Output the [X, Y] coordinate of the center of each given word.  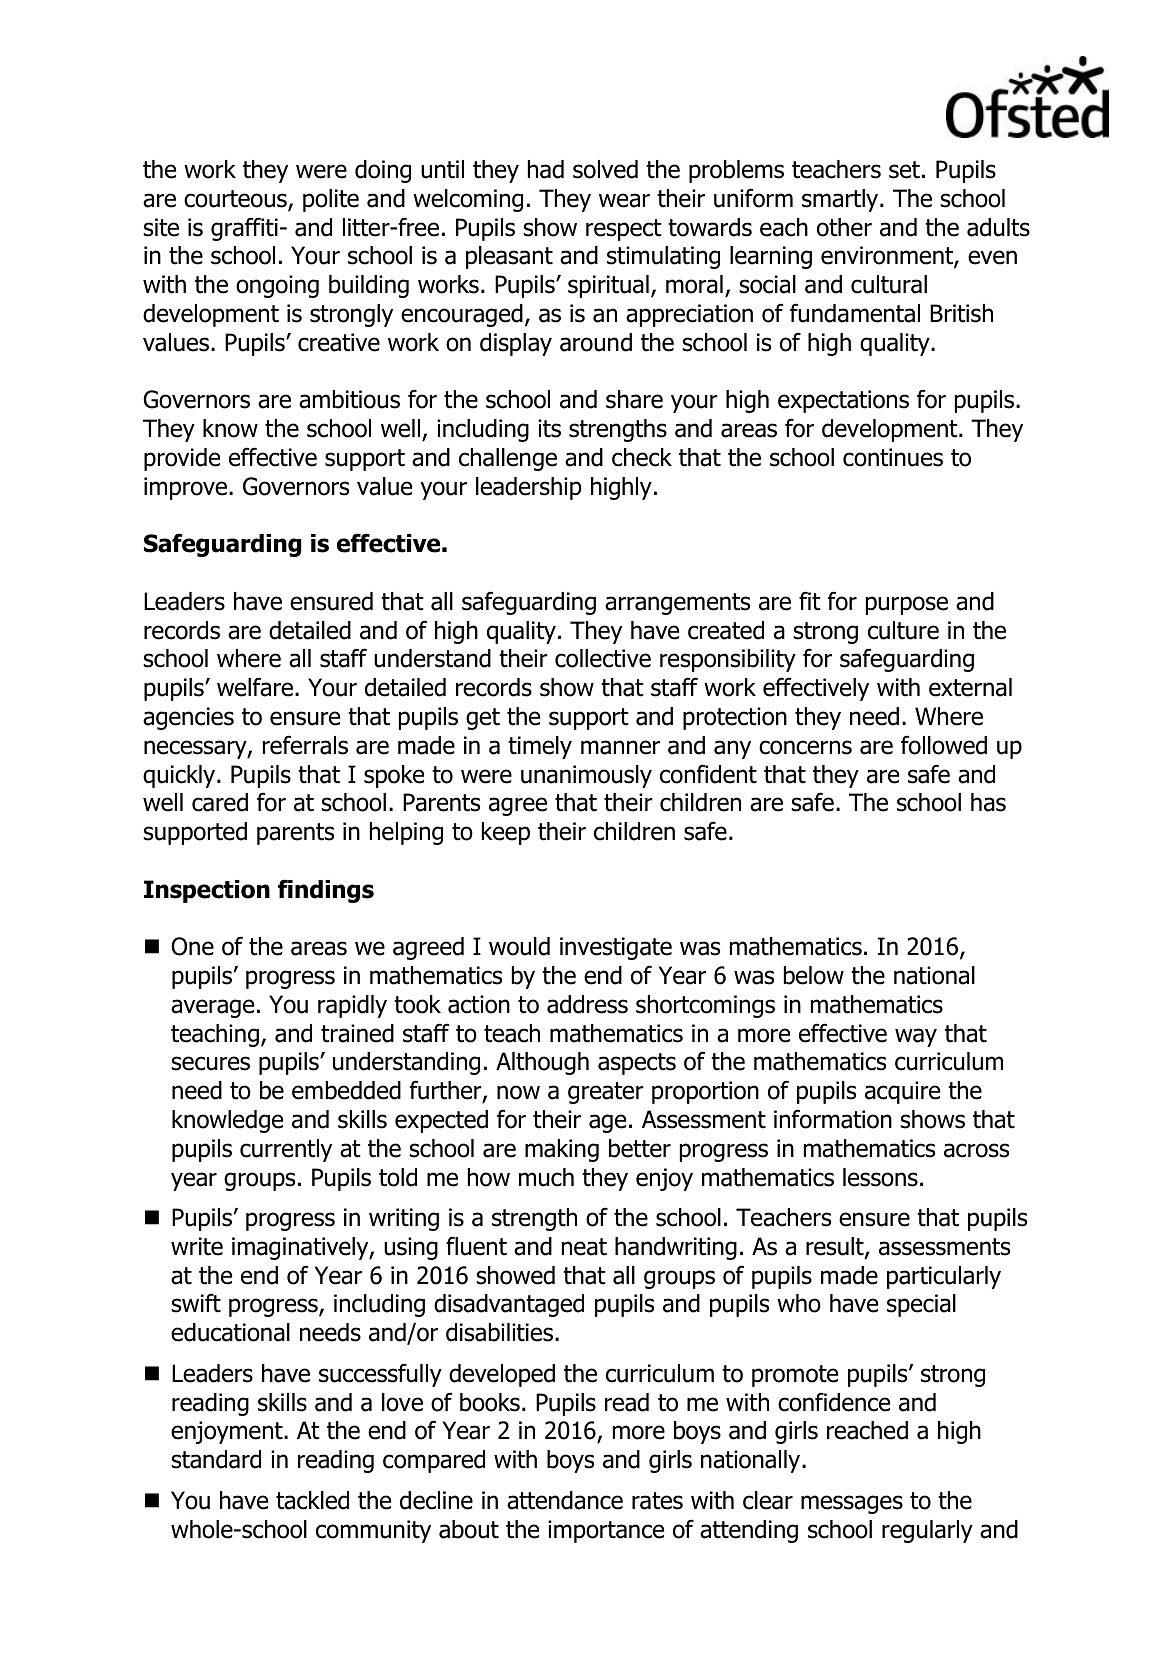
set [904, 170]
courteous [236, 200]
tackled [312, 1500]
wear [624, 200]
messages [852, 1504]
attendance [565, 1500]
